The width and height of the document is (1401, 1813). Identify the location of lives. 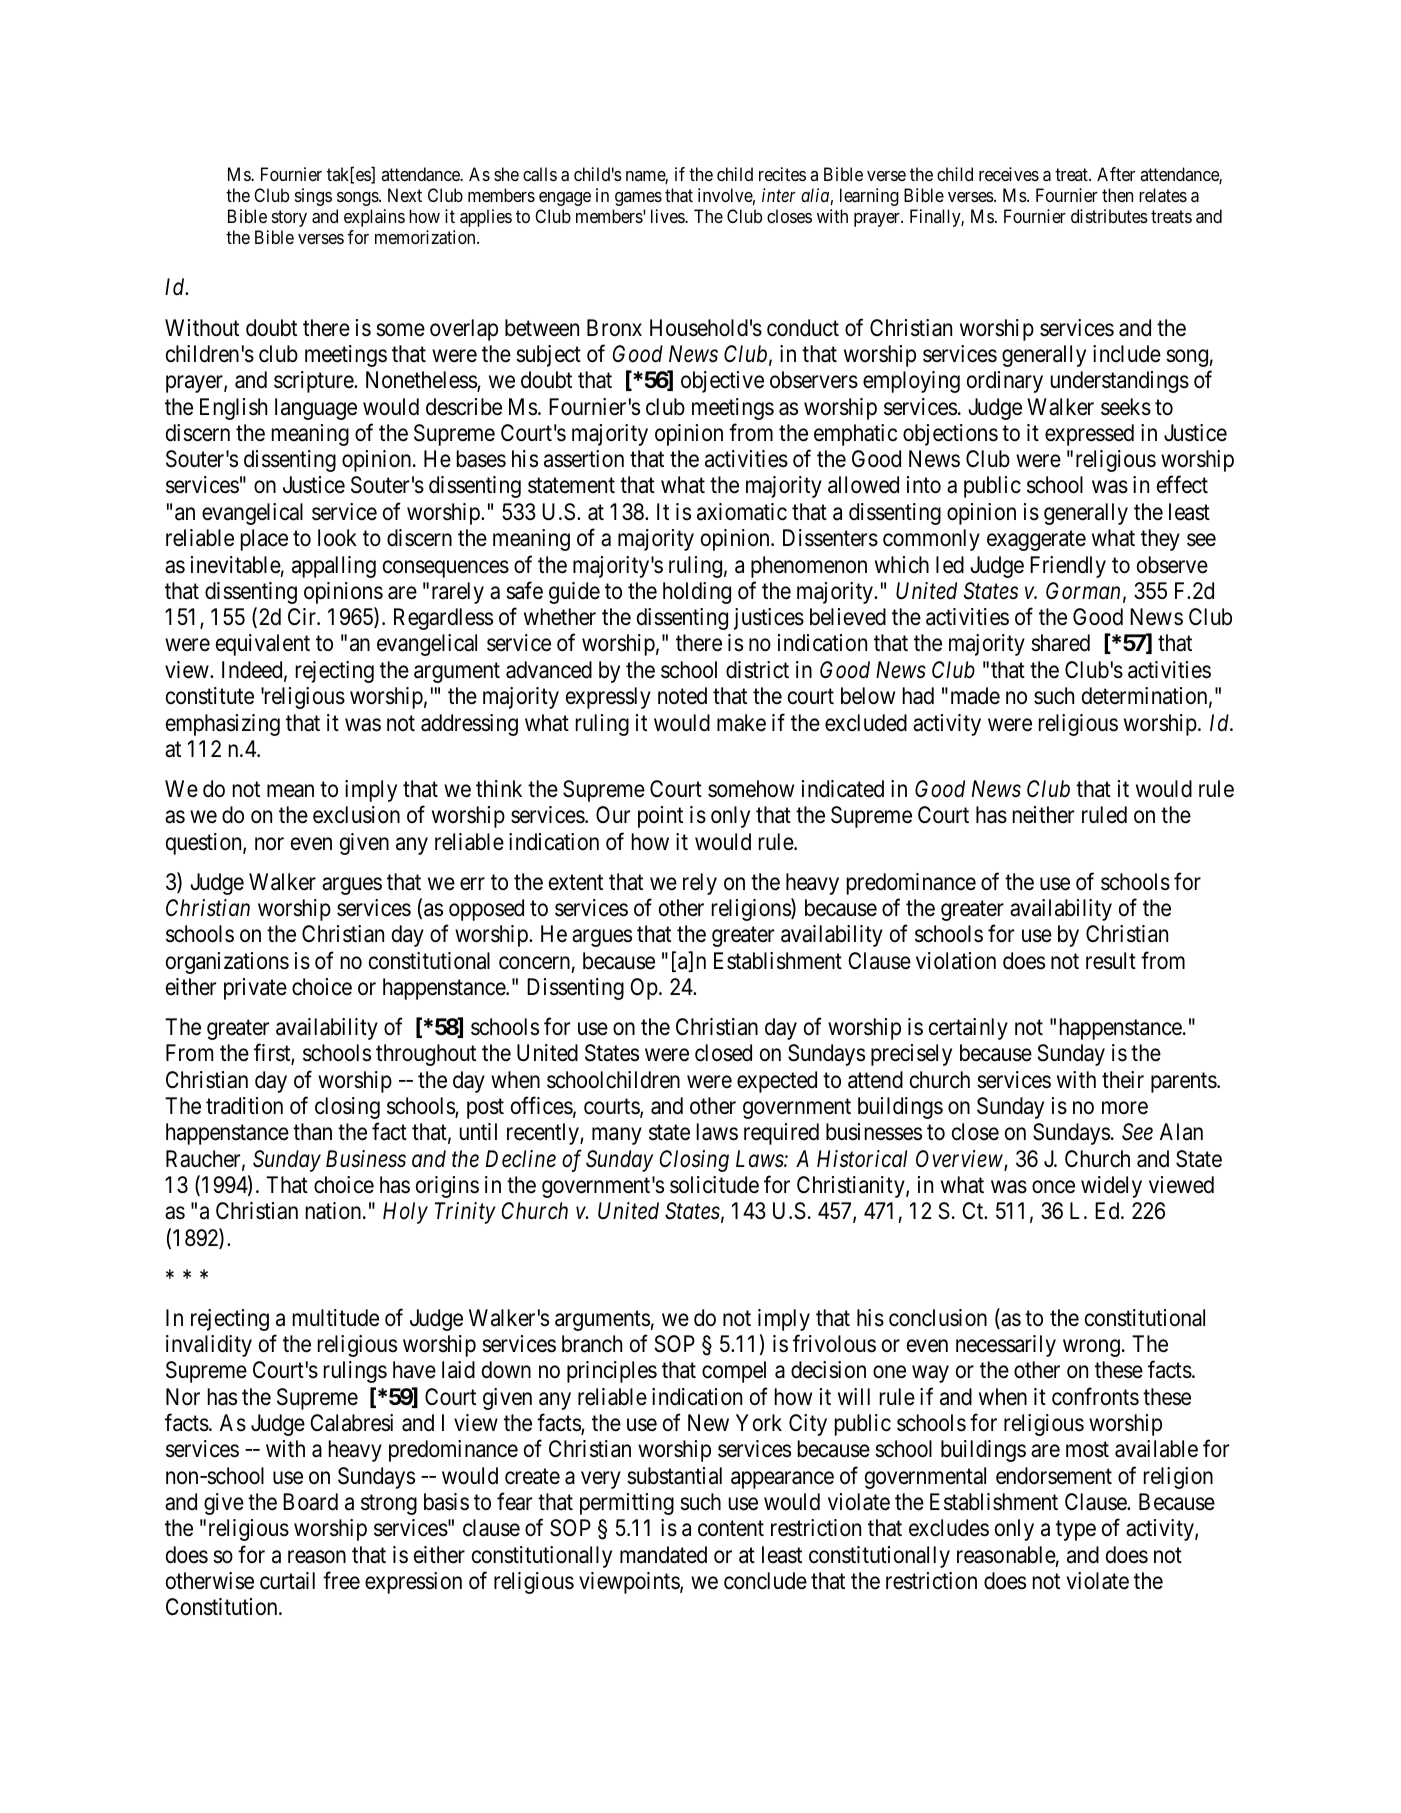
(668, 216).
